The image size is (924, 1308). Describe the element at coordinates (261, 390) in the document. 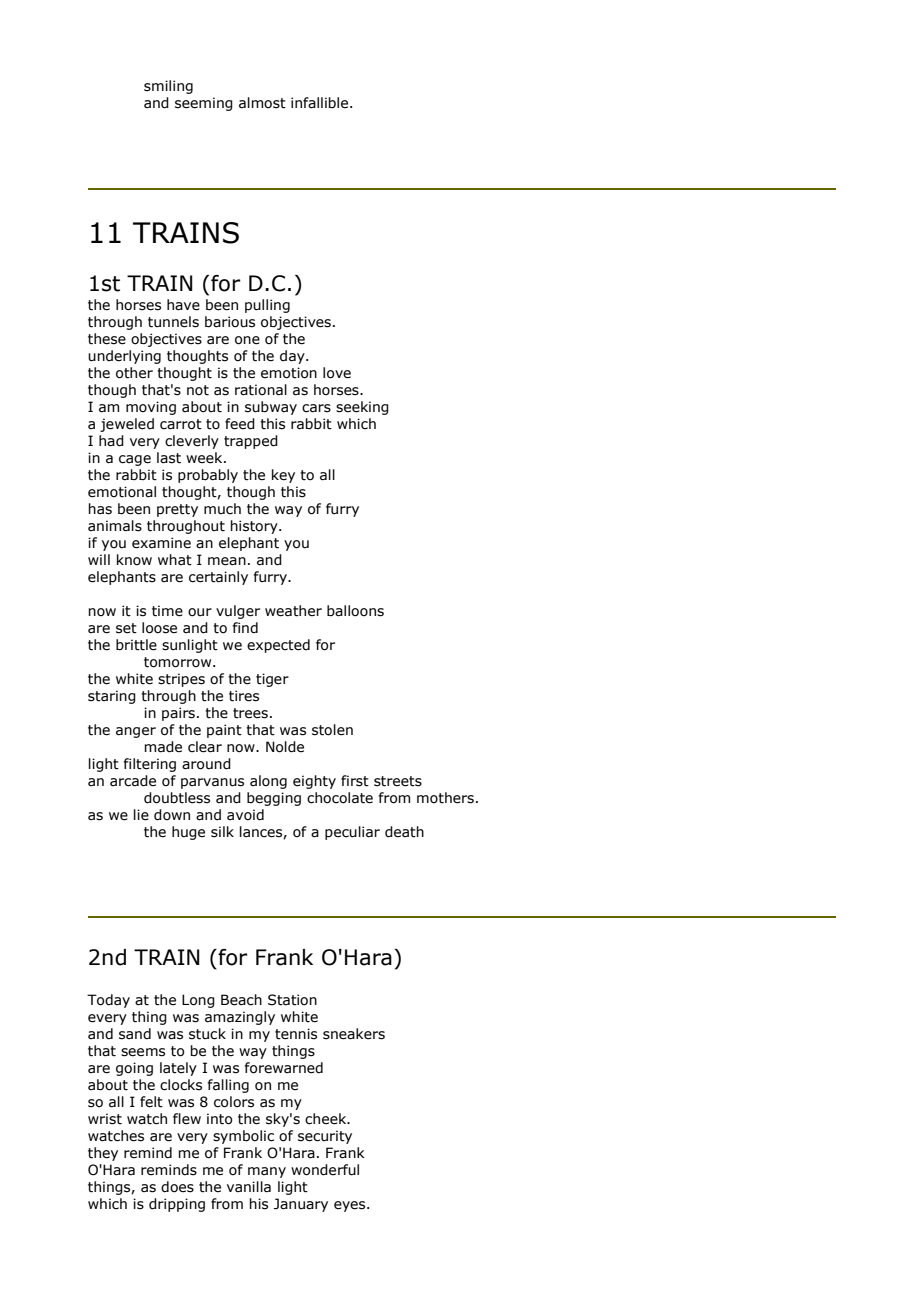

I see `rational` at that location.
